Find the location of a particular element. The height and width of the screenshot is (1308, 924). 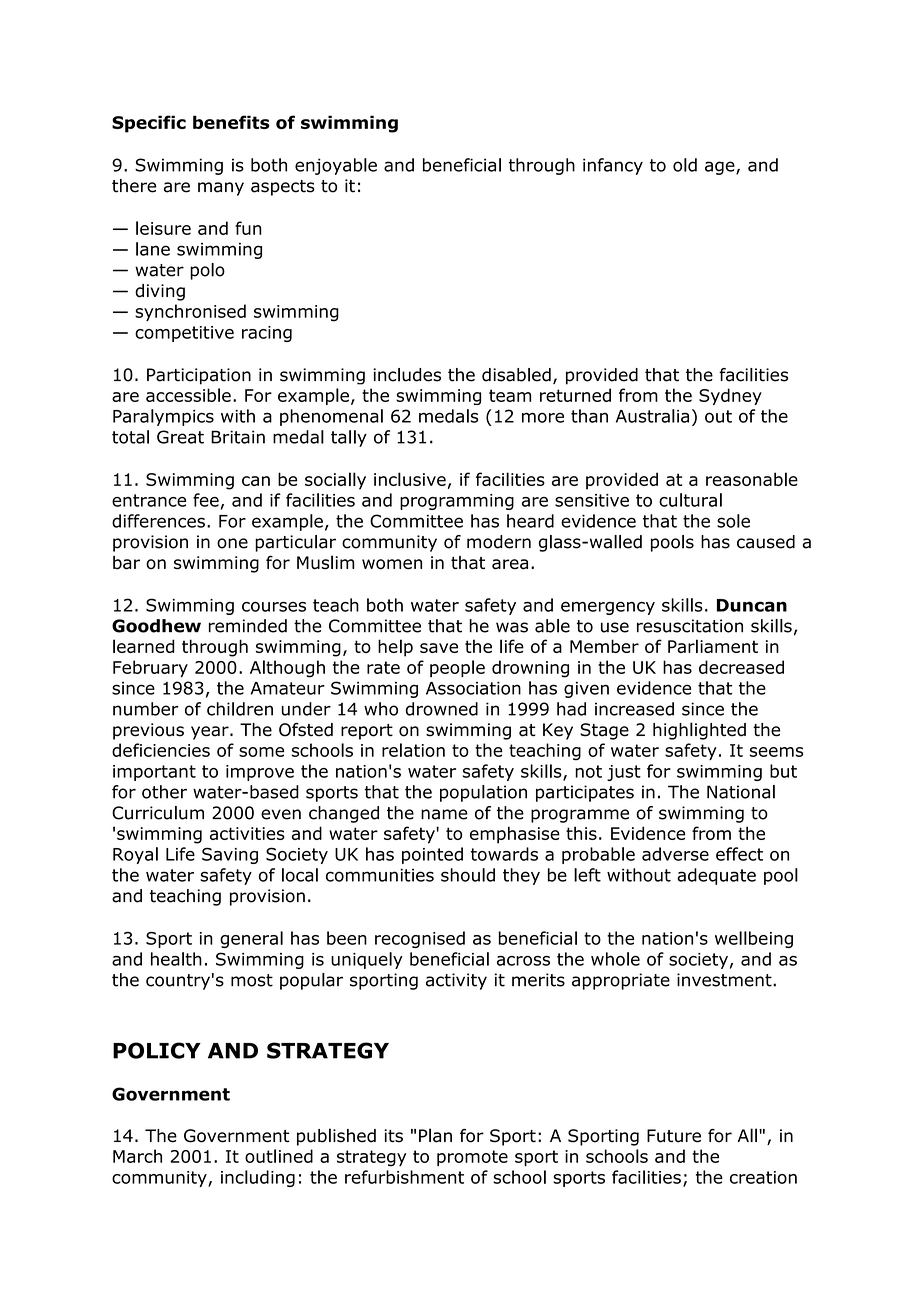

old is located at coordinates (685, 165).
